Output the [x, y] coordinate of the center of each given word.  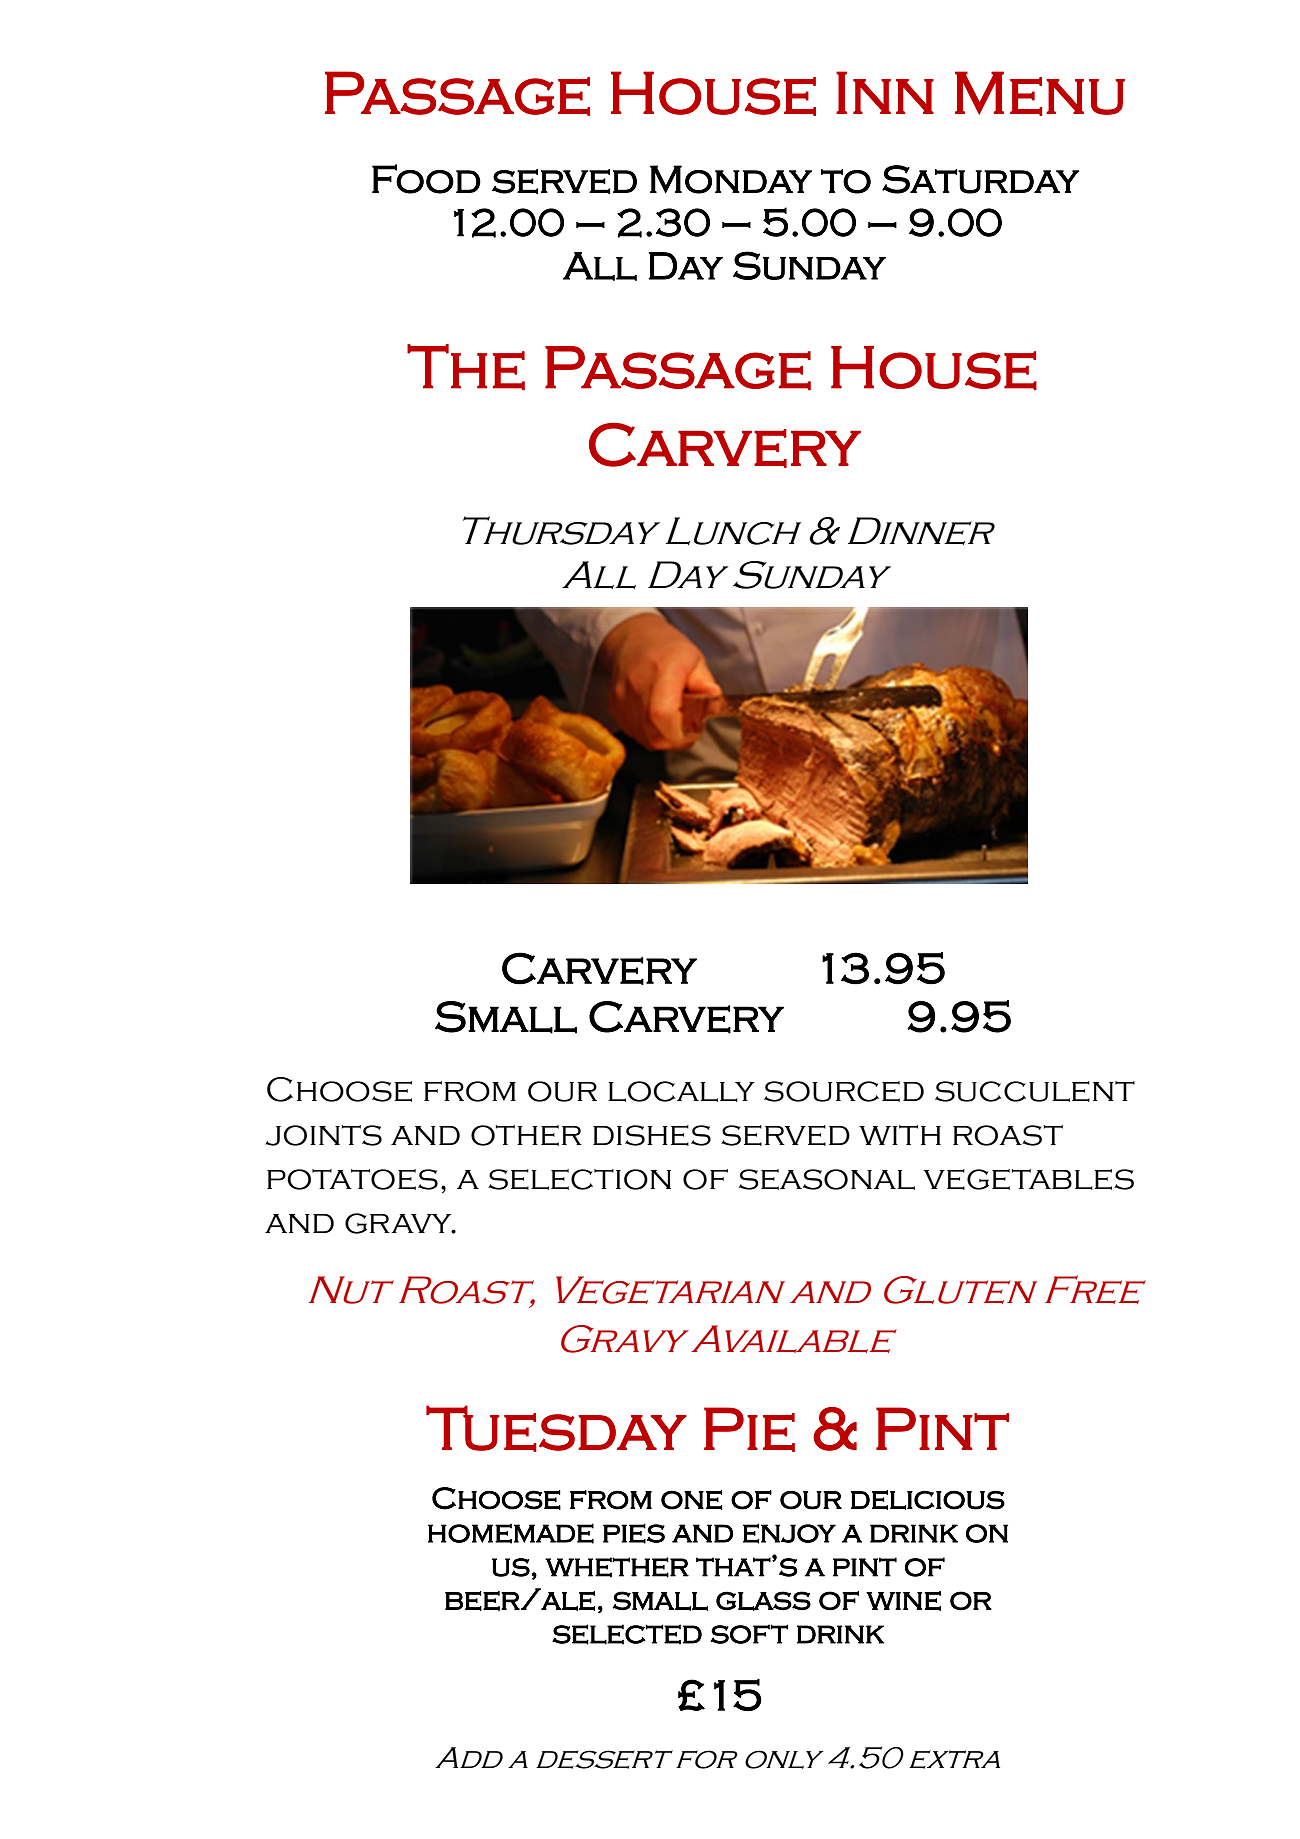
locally [681, 1091]
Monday [731, 179]
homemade [511, 1533]
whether [617, 1567]
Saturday [980, 179]
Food [426, 179]
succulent [1035, 1091]
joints [323, 1135]
